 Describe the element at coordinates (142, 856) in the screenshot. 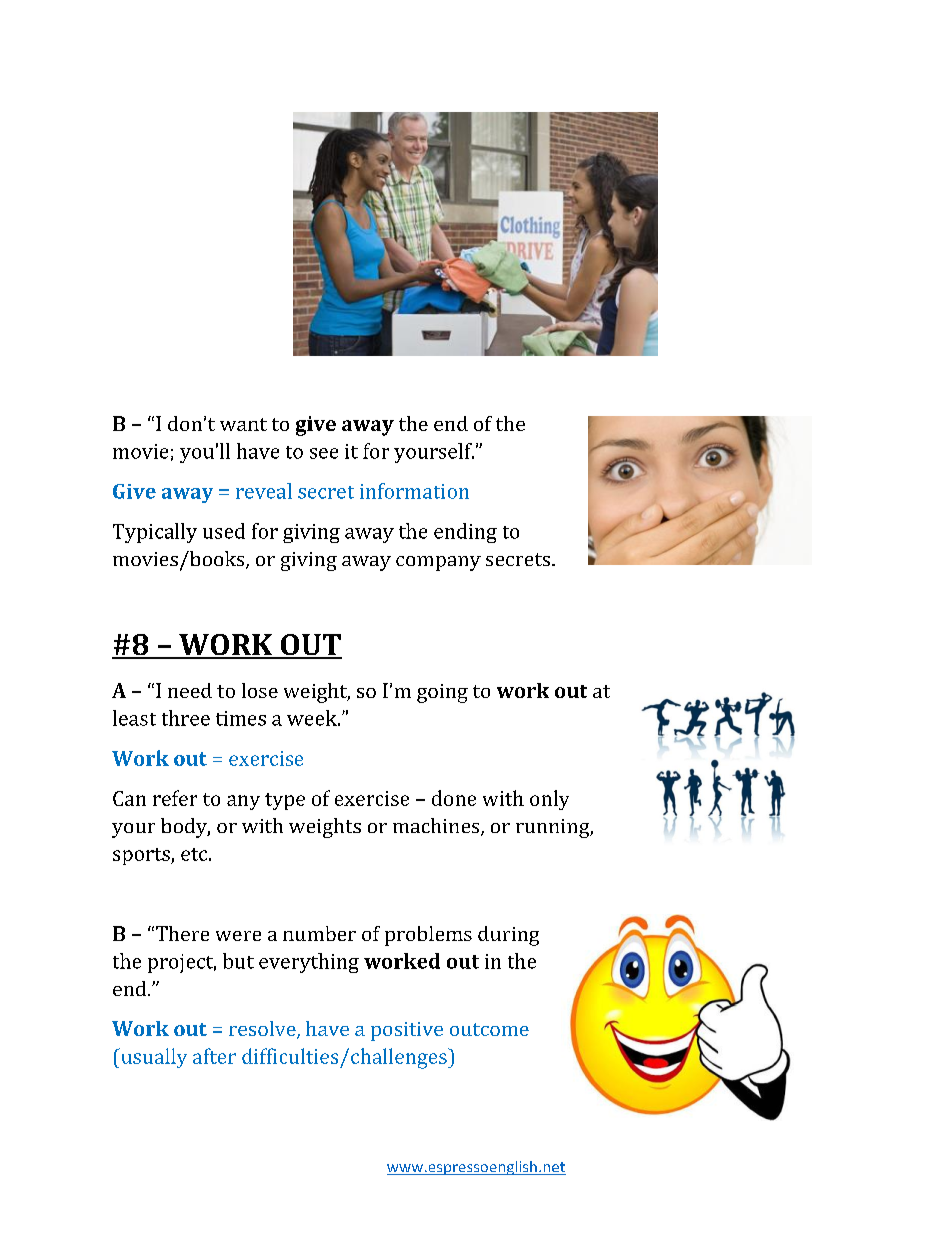

I see `sports` at that location.
